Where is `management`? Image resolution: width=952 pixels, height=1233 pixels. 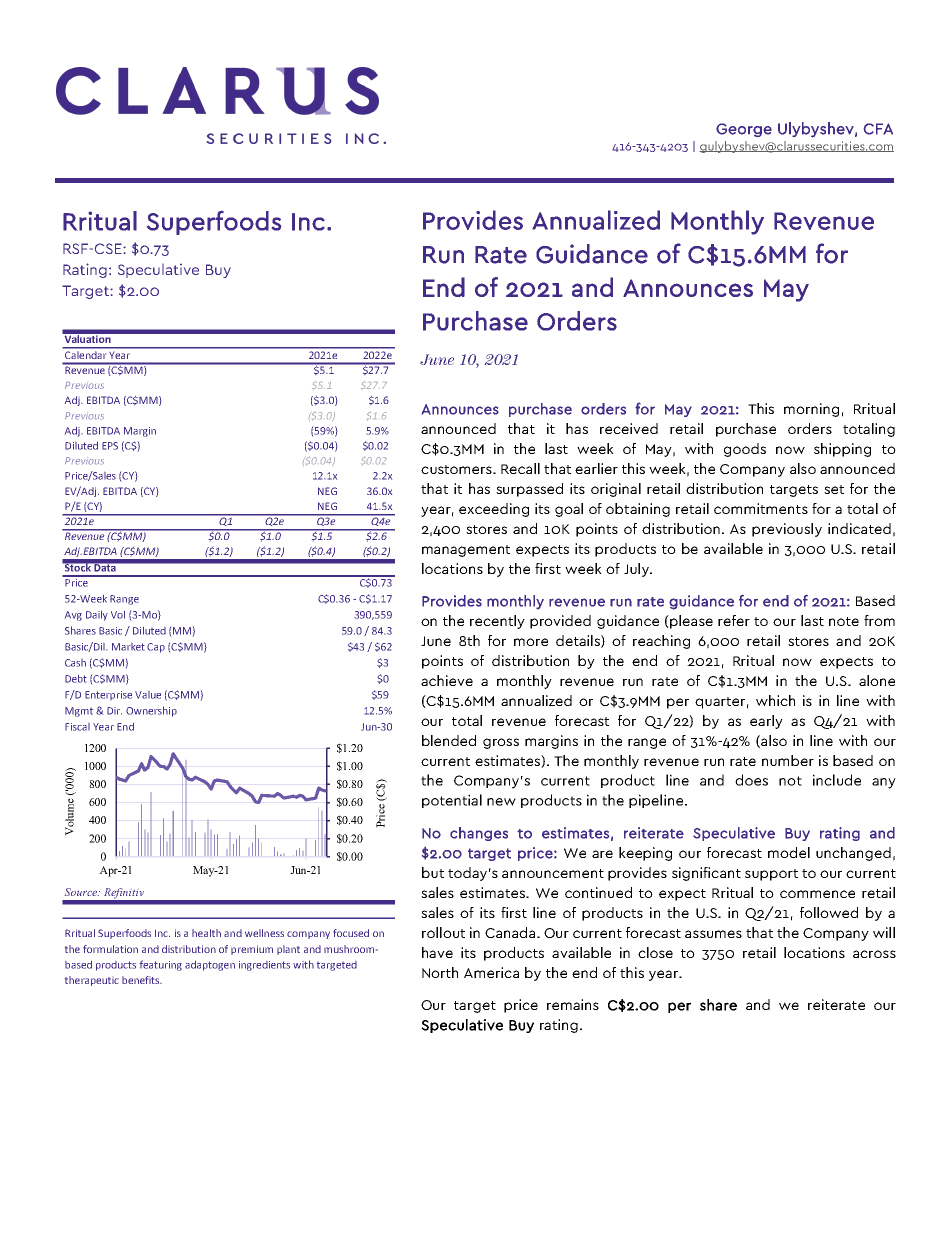 management is located at coordinates (466, 551).
